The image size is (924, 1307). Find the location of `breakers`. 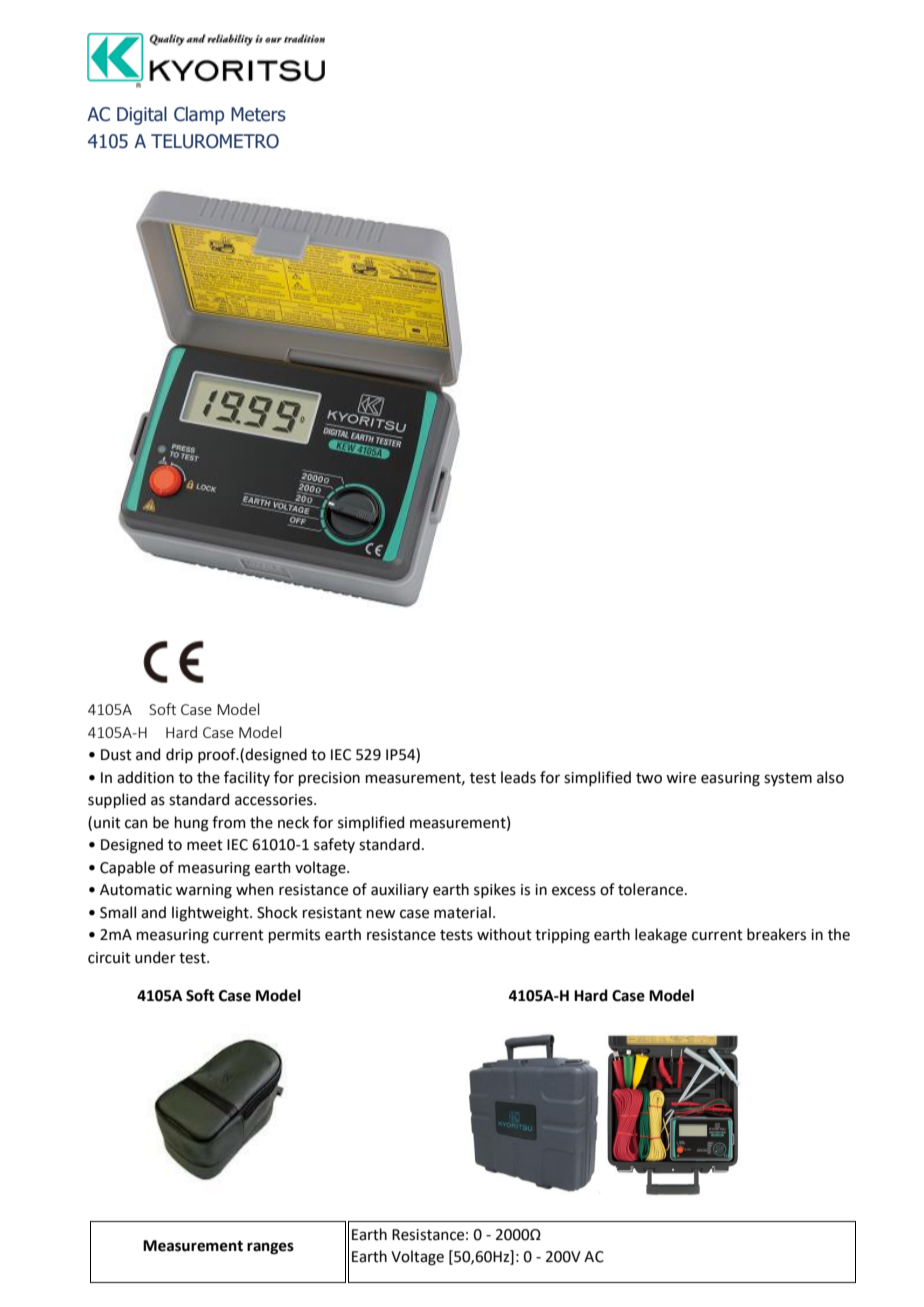

breakers is located at coordinates (776, 934).
